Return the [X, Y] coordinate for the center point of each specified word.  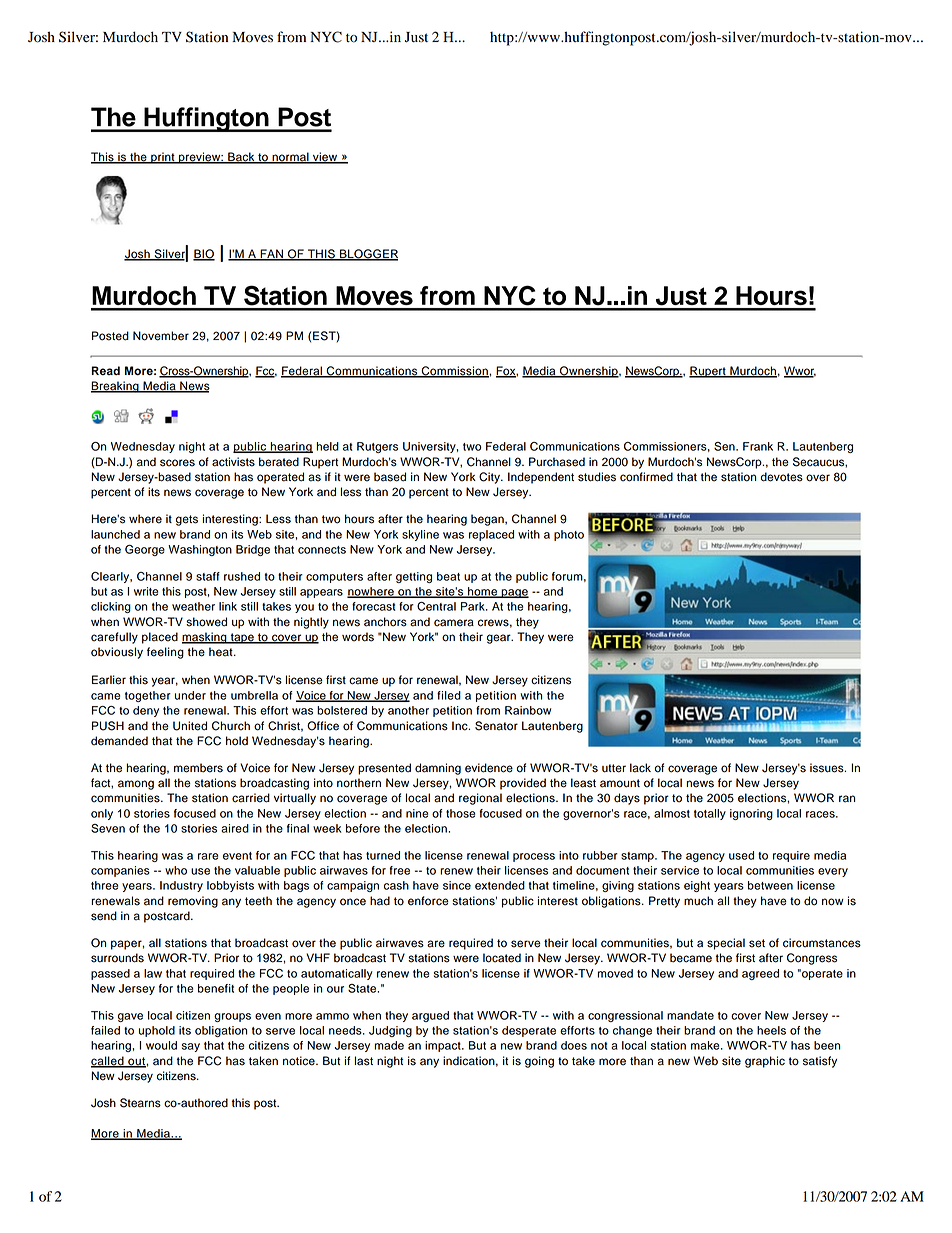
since [457, 885]
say [191, 1047]
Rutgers [377, 447]
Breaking [116, 387]
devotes [782, 477]
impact [444, 1046]
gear [500, 639]
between [770, 885]
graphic [765, 1062]
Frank [758, 446]
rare [208, 856]
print [163, 158]
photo [569, 535]
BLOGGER [368, 255]
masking [205, 638]
